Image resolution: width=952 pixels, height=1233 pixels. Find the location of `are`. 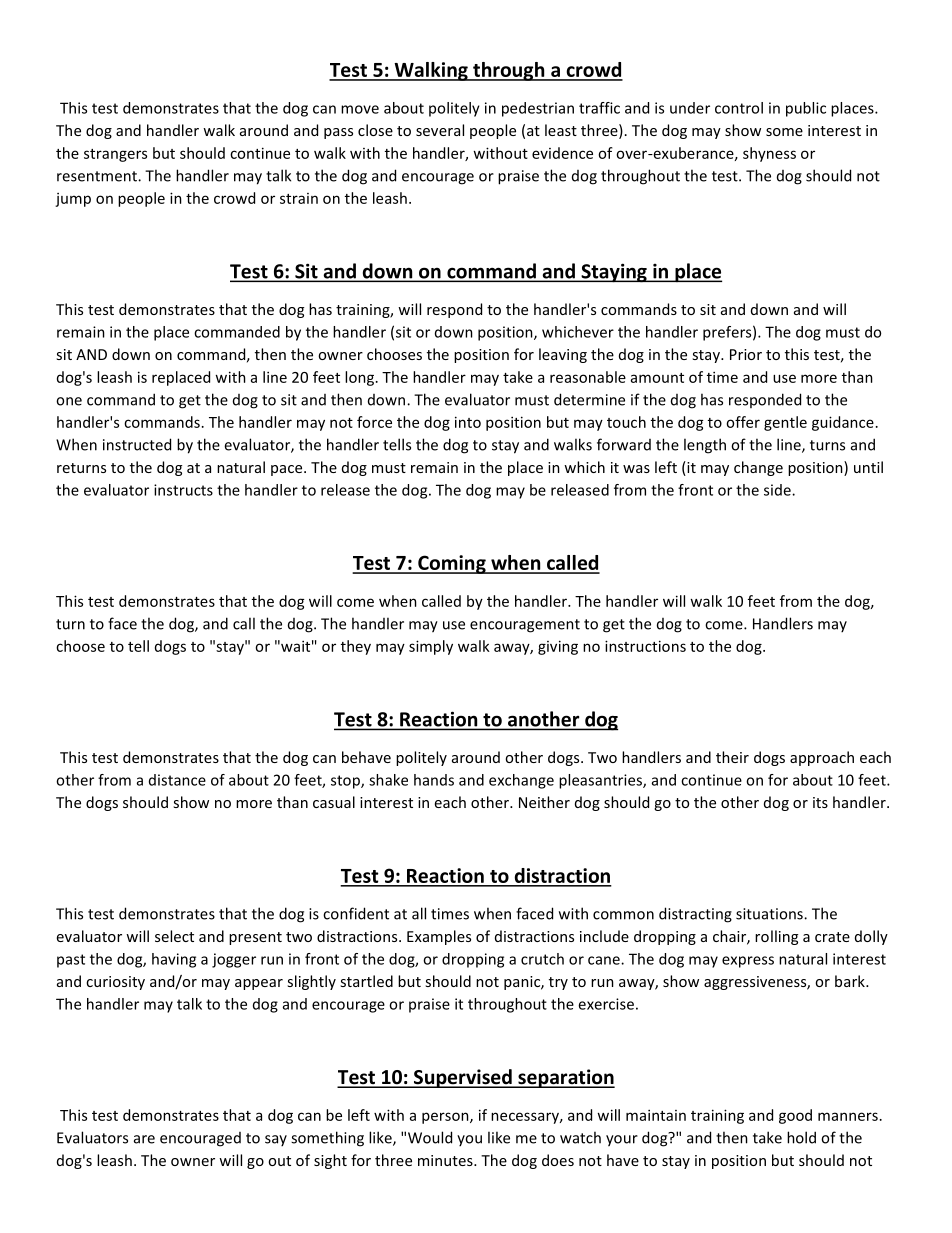

are is located at coordinates (144, 1139).
